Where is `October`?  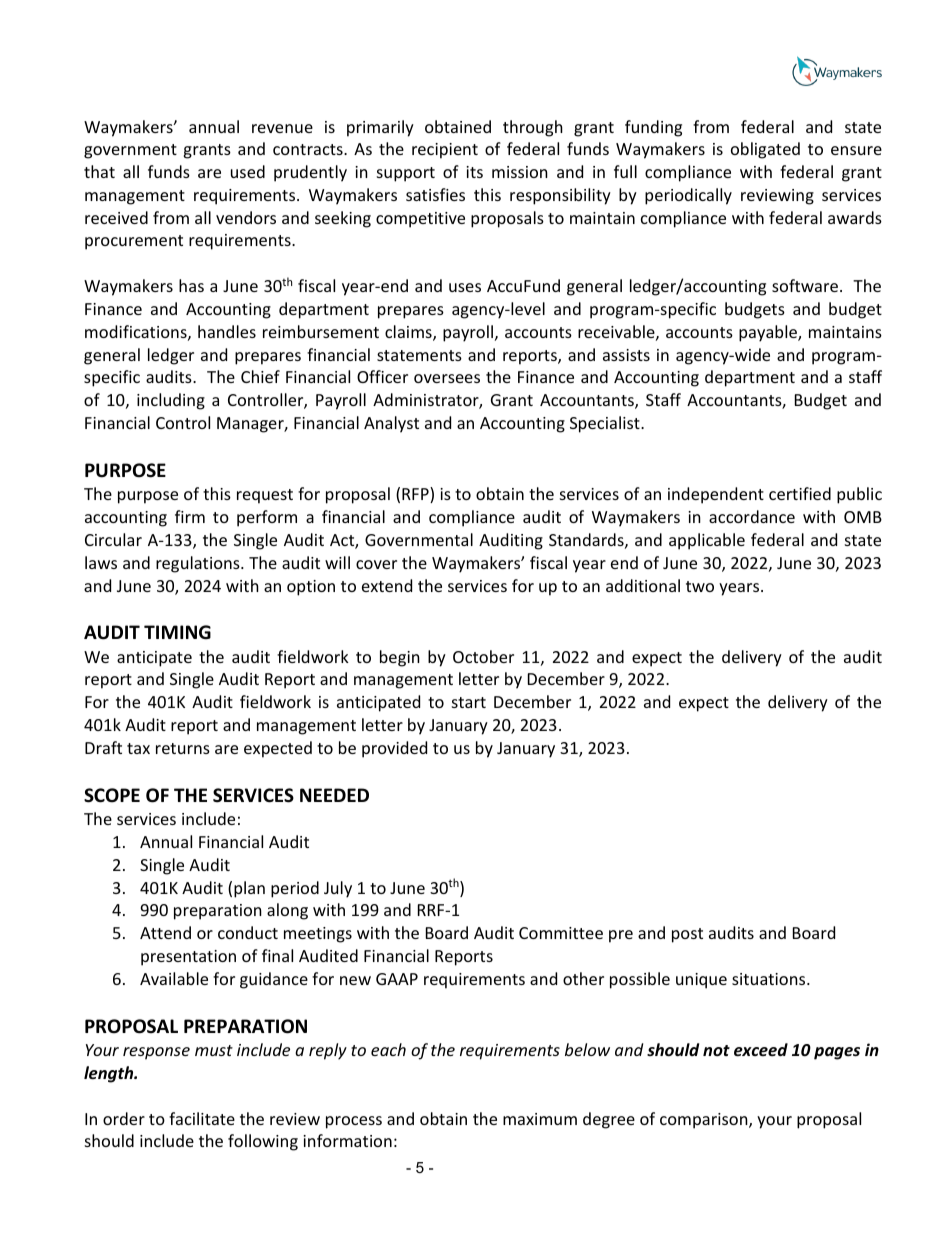
October is located at coordinates (483, 656).
